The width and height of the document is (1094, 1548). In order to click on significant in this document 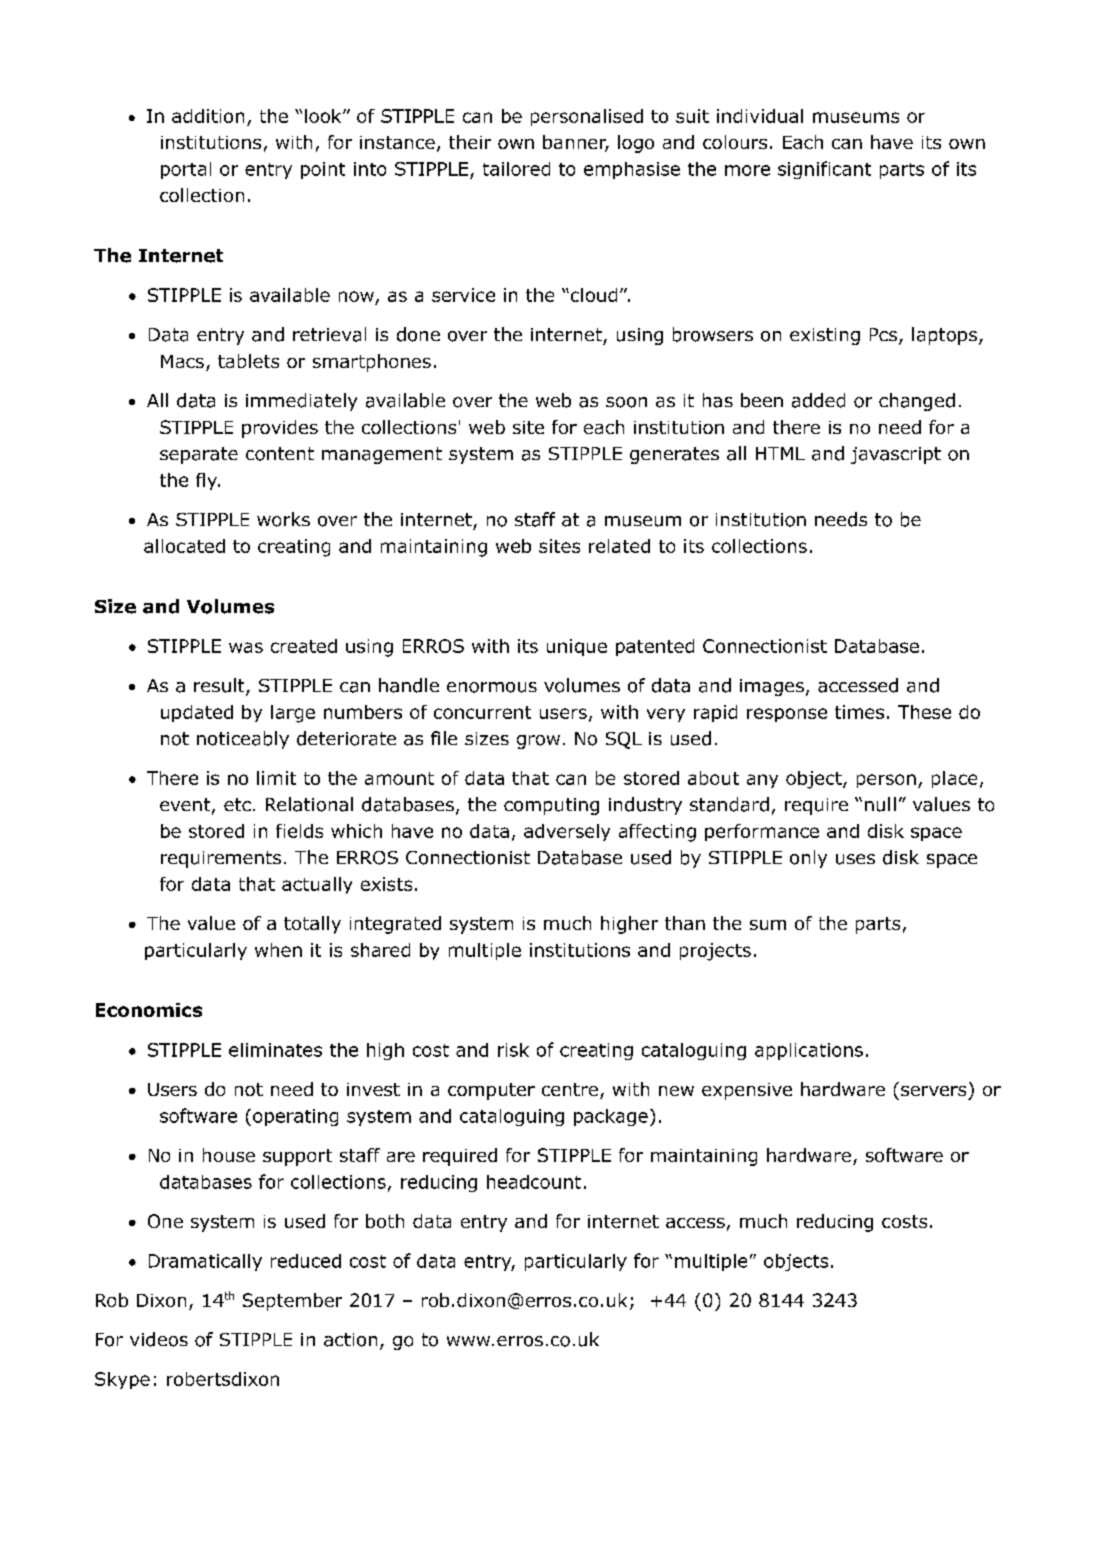, I will do `click(824, 170)`.
